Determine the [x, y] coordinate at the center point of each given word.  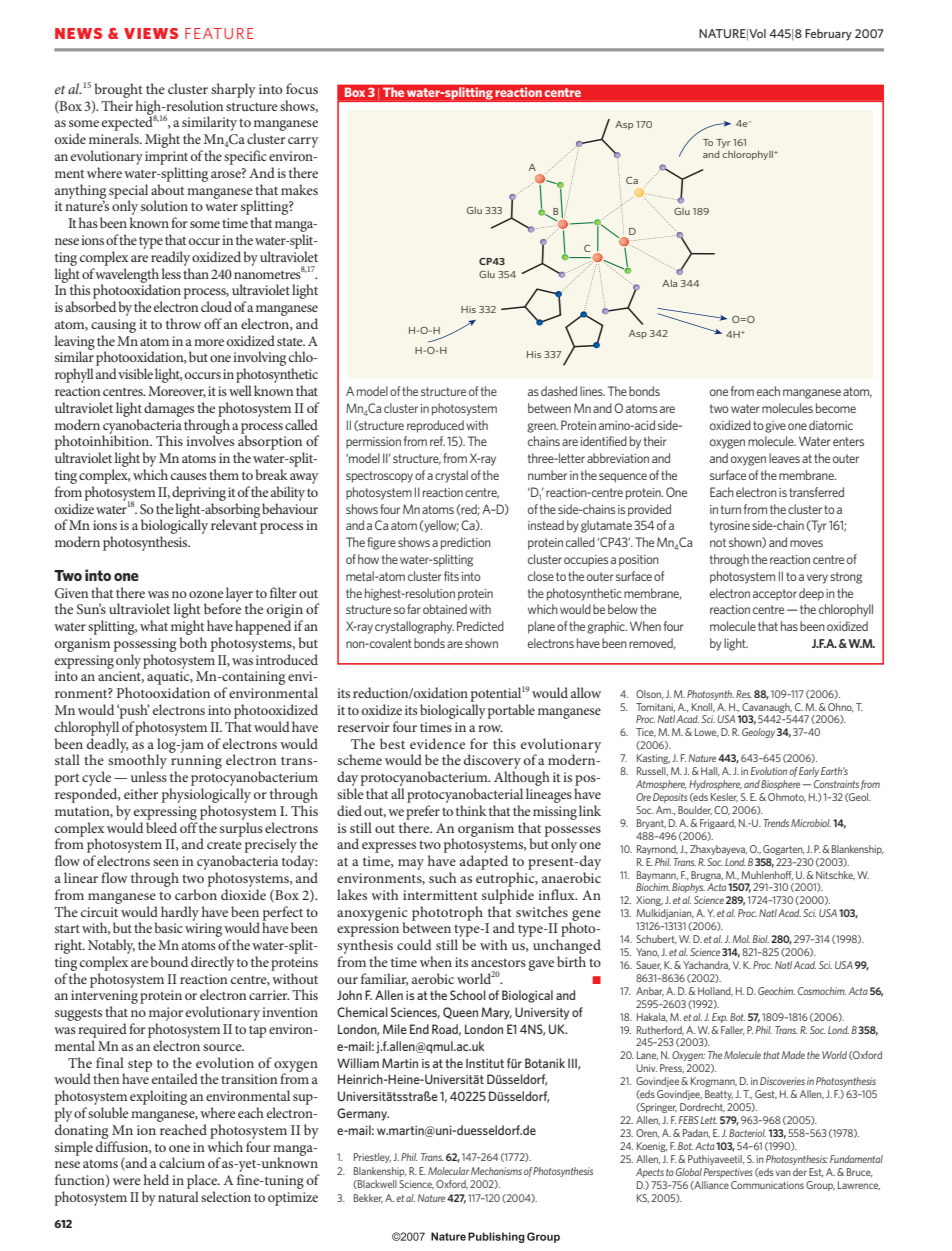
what [154, 625]
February [828, 35]
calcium [182, 1162]
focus [302, 88]
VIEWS [151, 33]
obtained [445, 609]
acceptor [775, 595]
